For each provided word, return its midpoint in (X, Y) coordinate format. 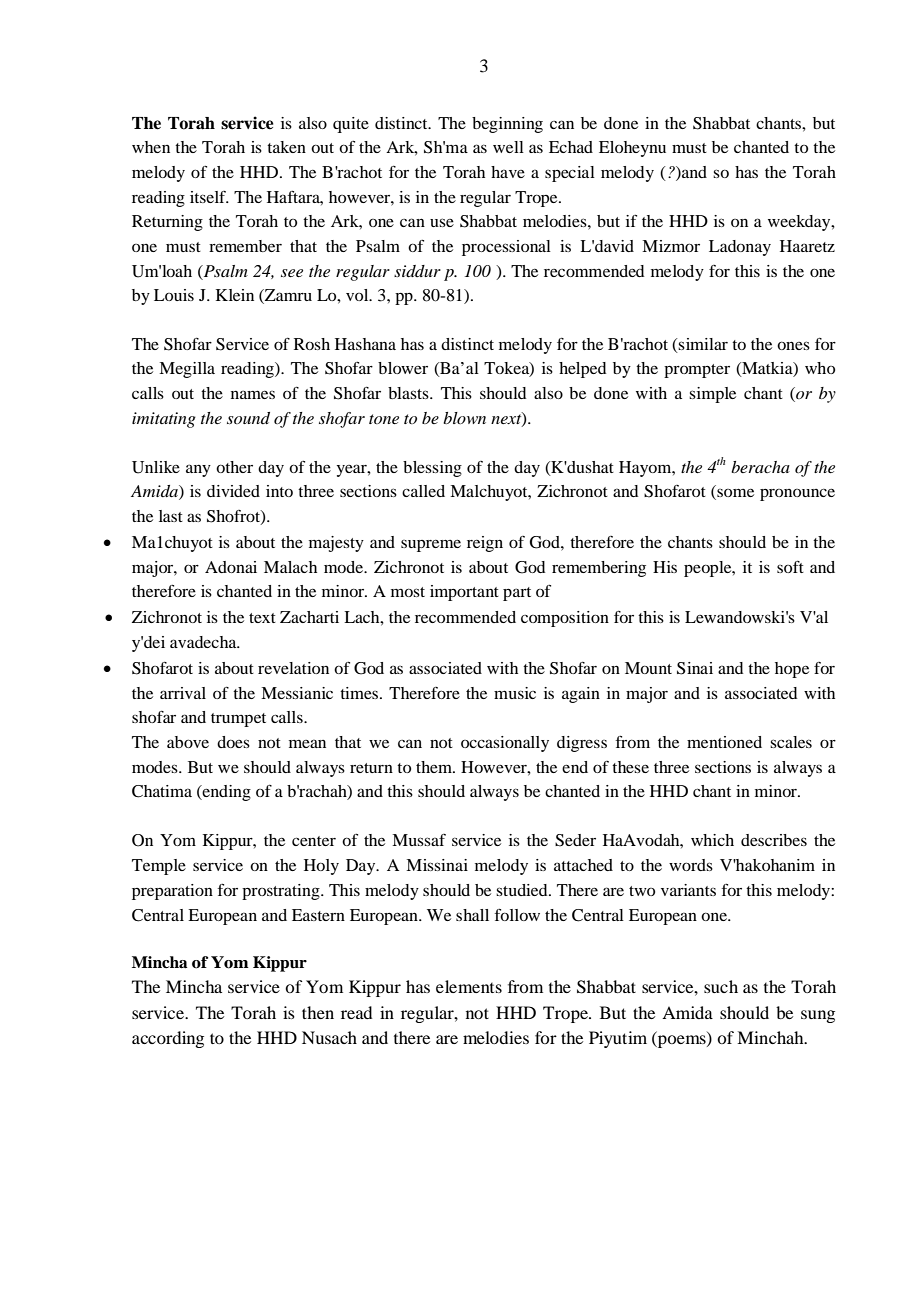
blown (464, 418)
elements (469, 986)
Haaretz (807, 246)
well (508, 147)
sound (248, 418)
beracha (760, 467)
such (721, 986)
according (168, 1039)
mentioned (724, 742)
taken (286, 147)
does (233, 742)
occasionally (505, 744)
